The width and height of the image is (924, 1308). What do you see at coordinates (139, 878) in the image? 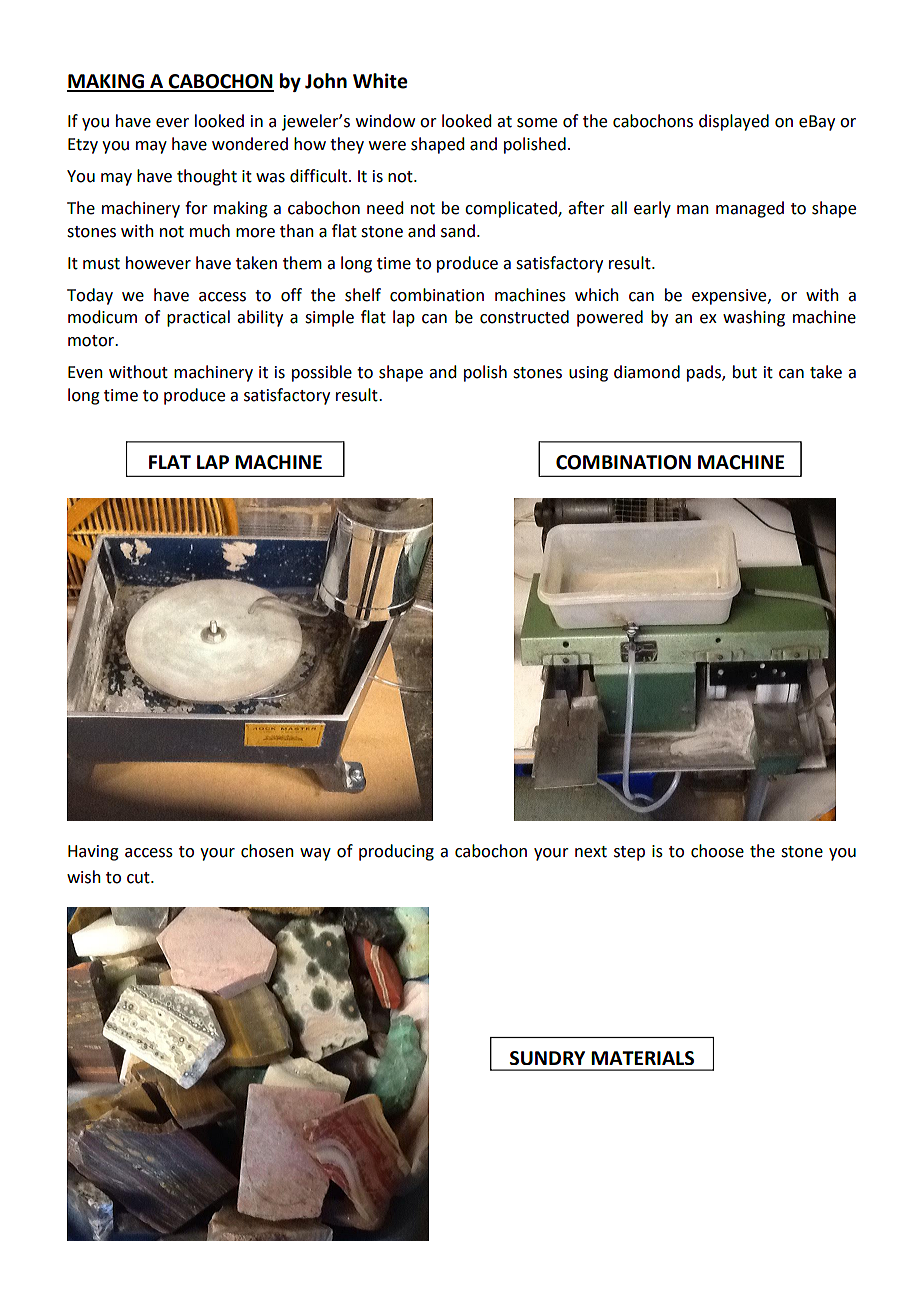
I see `cut` at bounding box center [139, 878].
